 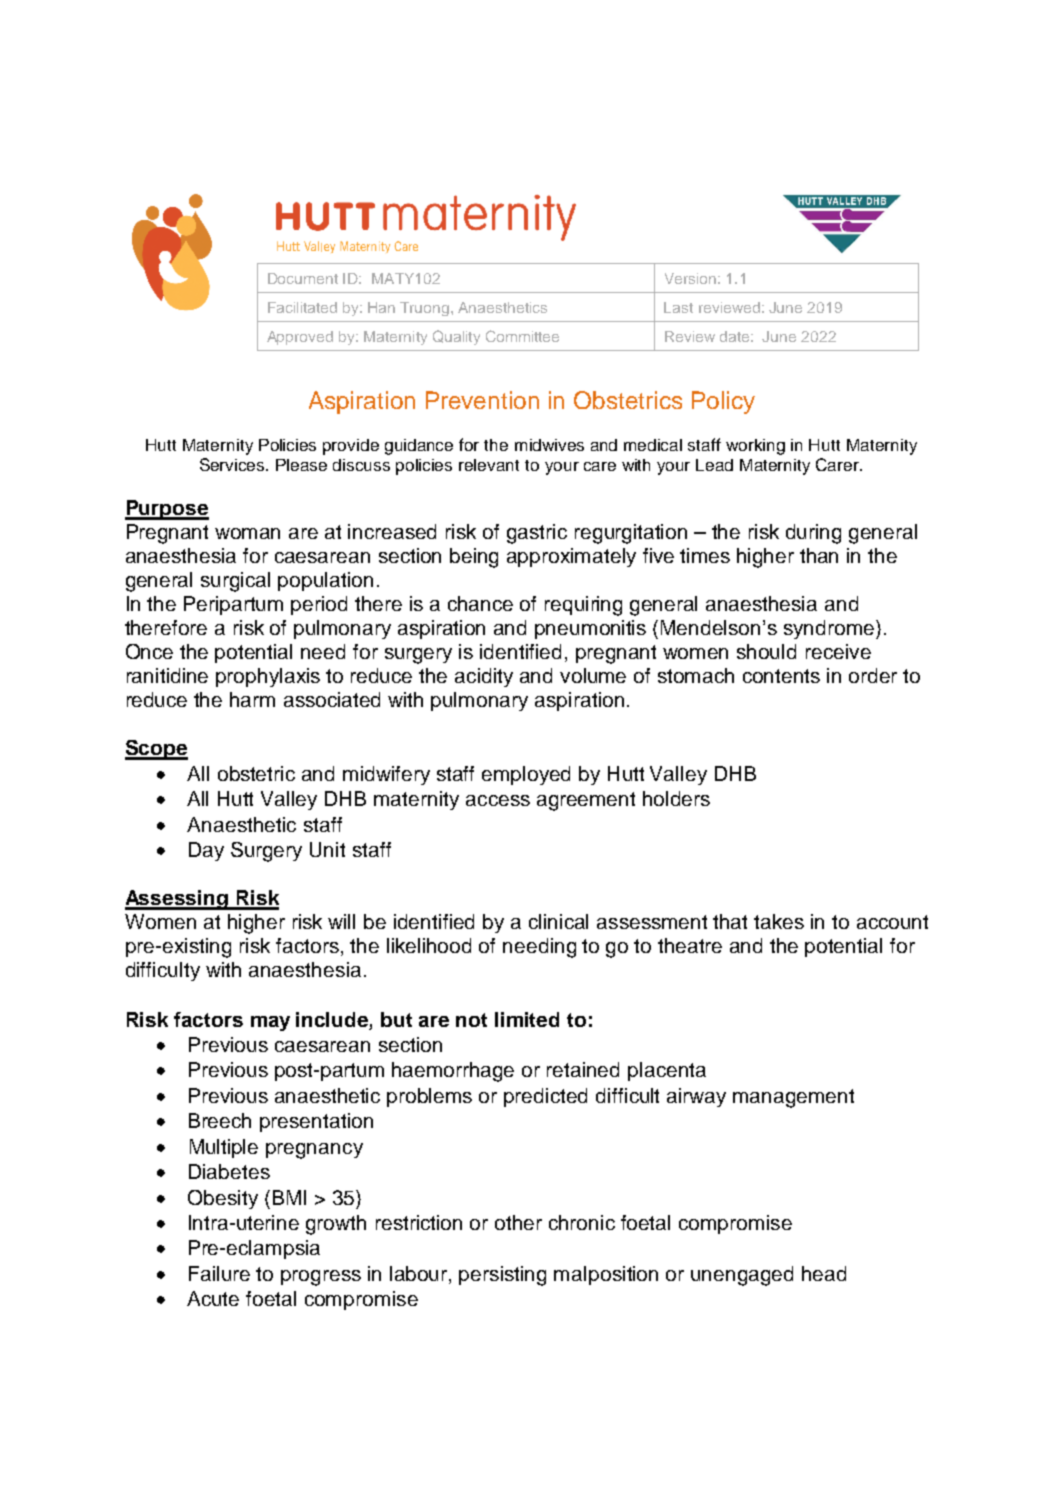 I want to click on clinical, so click(x=558, y=921).
